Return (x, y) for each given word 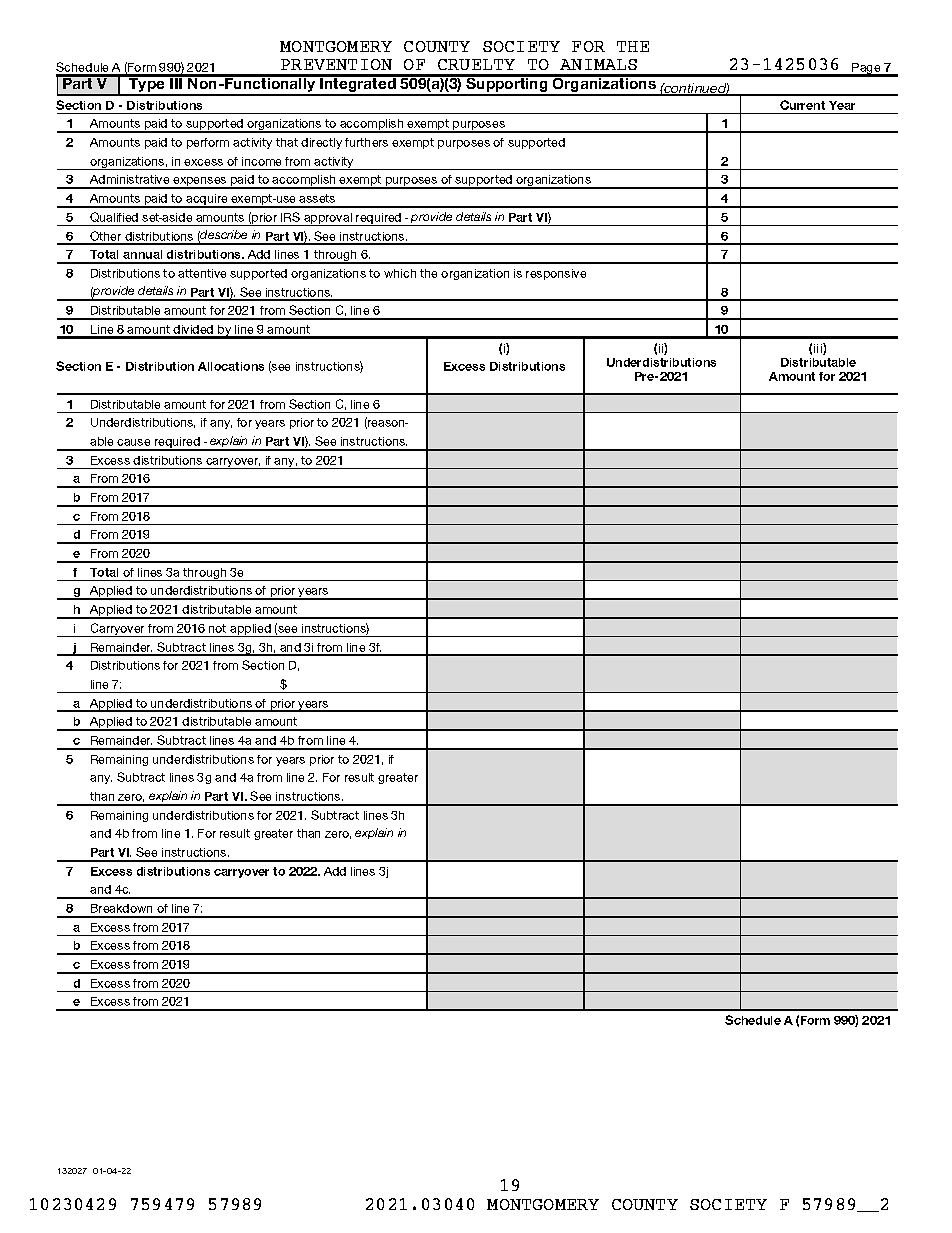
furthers (366, 142)
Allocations (231, 366)
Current (802, 105)
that (287, 142)
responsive (556, 274)
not (217, 628)
